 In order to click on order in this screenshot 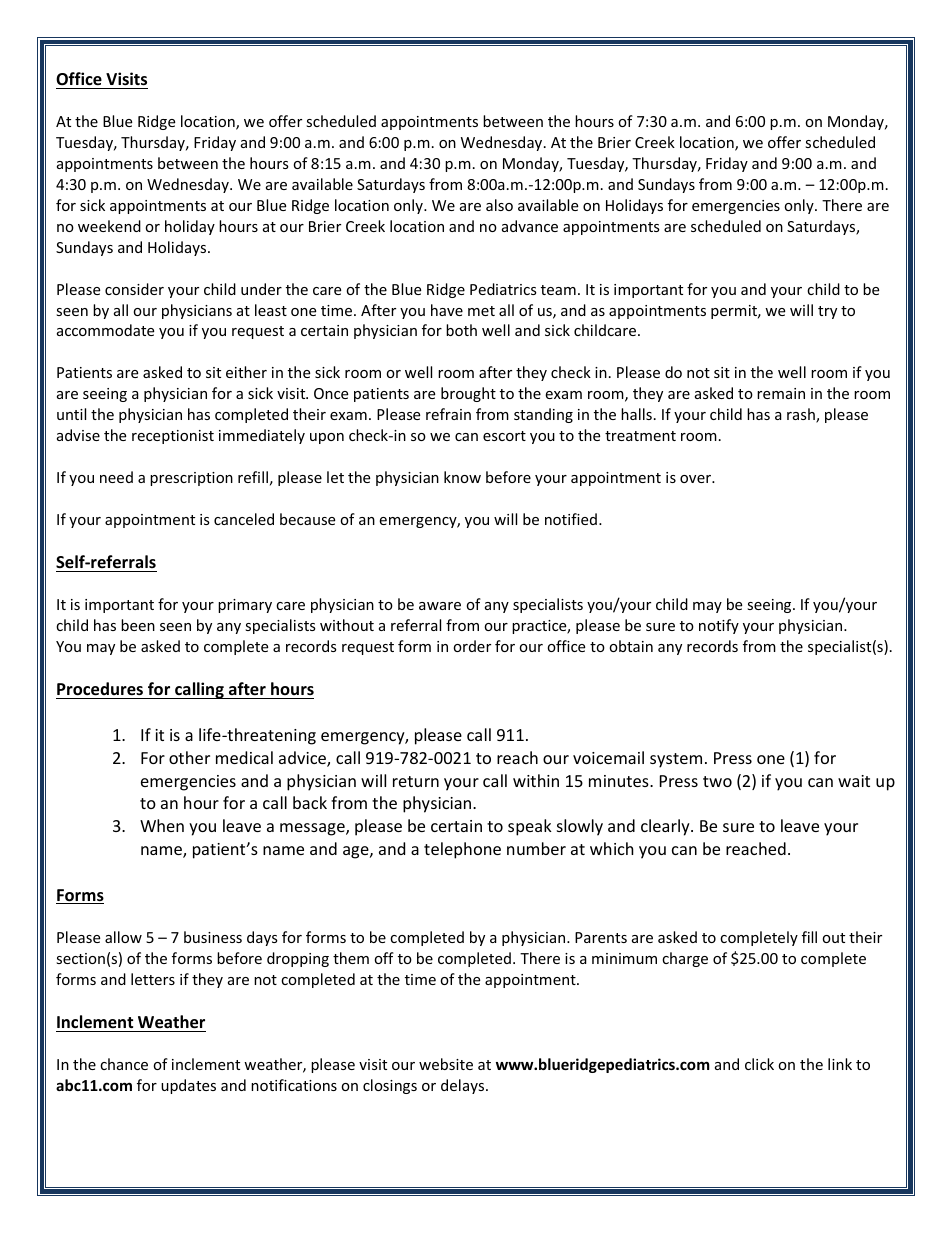, I will do `click(472, 646)`.
